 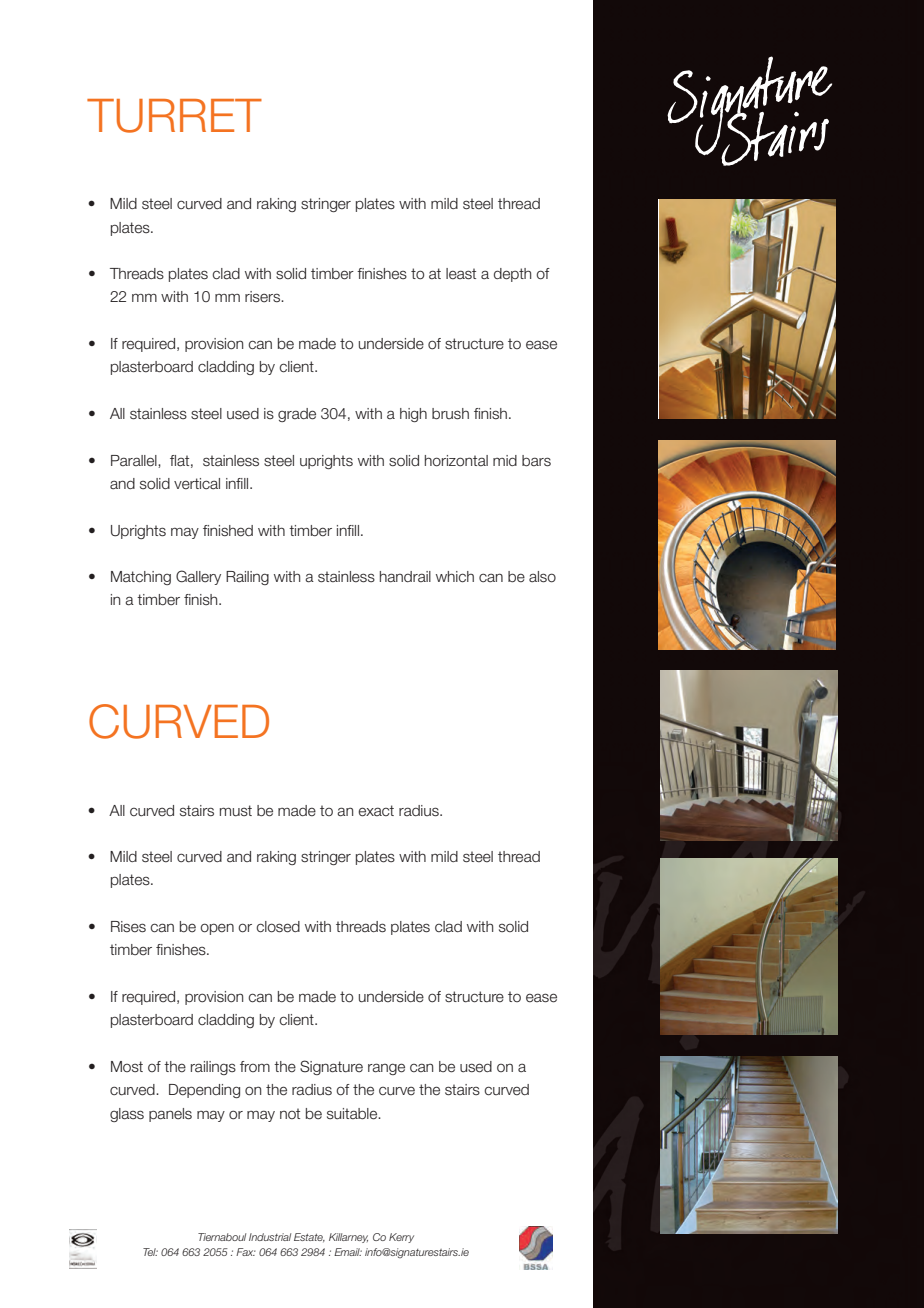 I want to click on Killarney, so click(x=348, y=1238).
